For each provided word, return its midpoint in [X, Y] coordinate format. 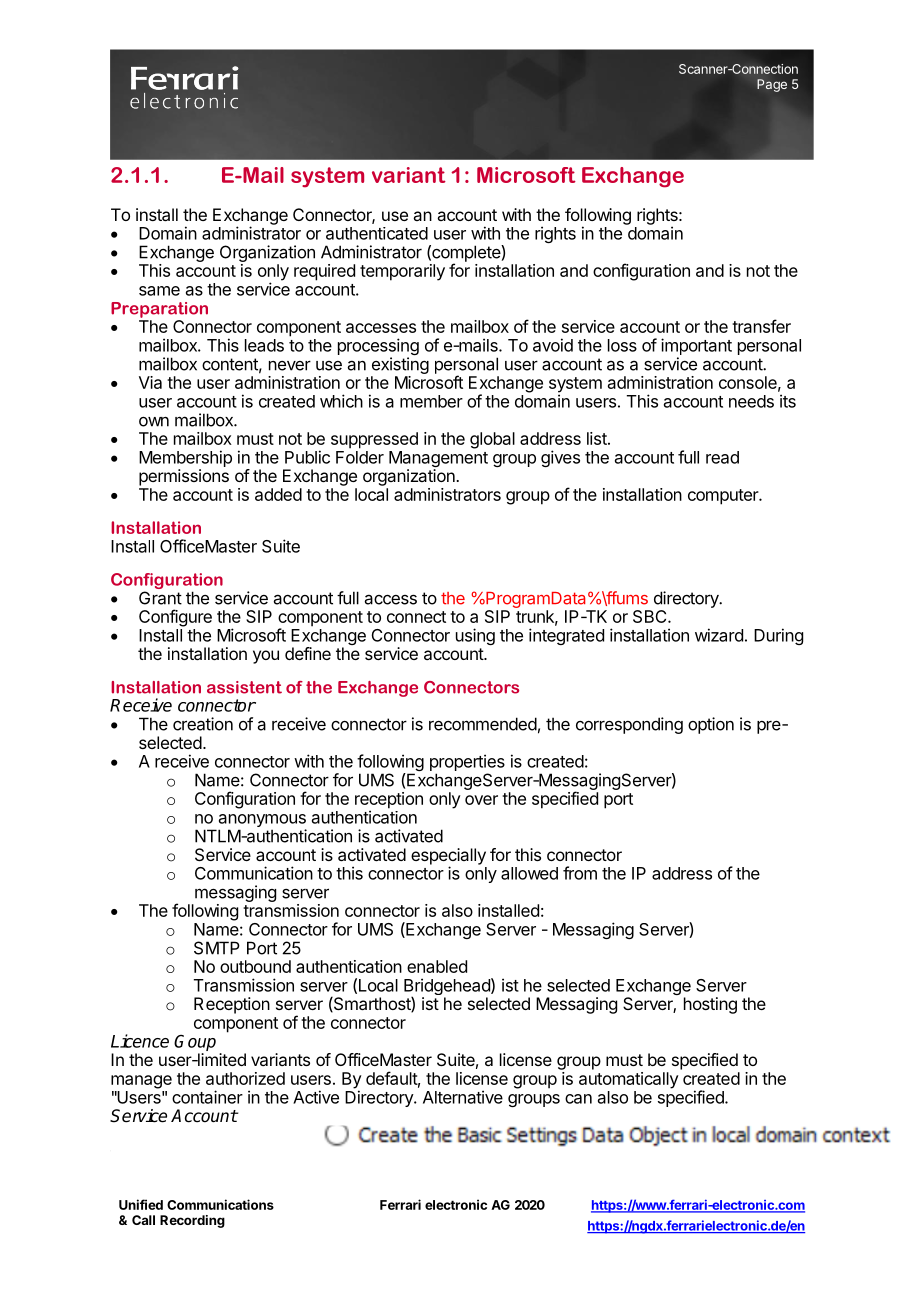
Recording [192, 1221]
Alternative [463, 1097]
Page [772, 85]
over [481, 800]
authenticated [377, 233]
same [159, 291]
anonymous [262, 822]
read [722, 457]
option [711, 725]
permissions [184, 477]
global [492, 440]
